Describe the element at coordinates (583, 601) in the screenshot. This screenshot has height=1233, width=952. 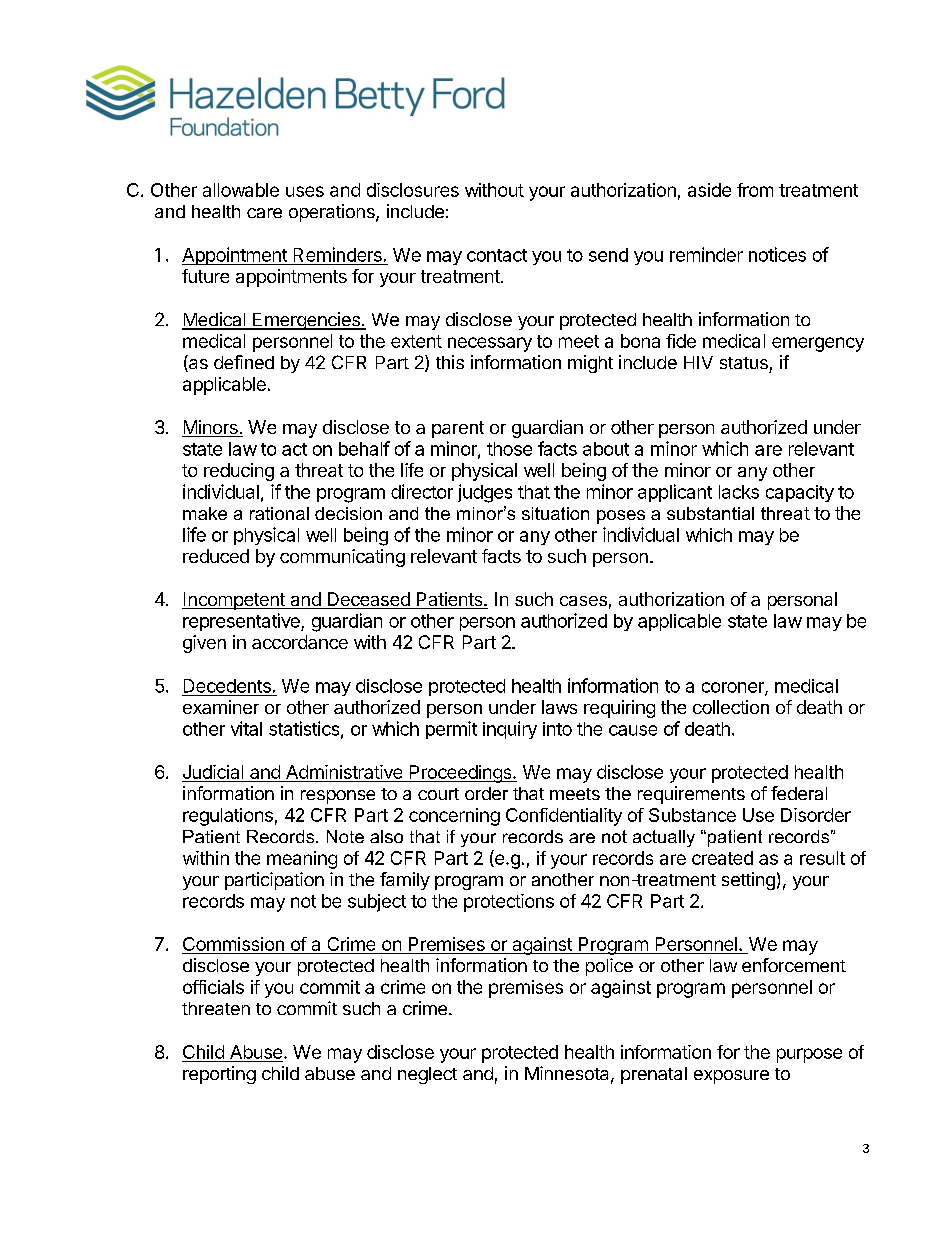
I see `cases` at that location.
